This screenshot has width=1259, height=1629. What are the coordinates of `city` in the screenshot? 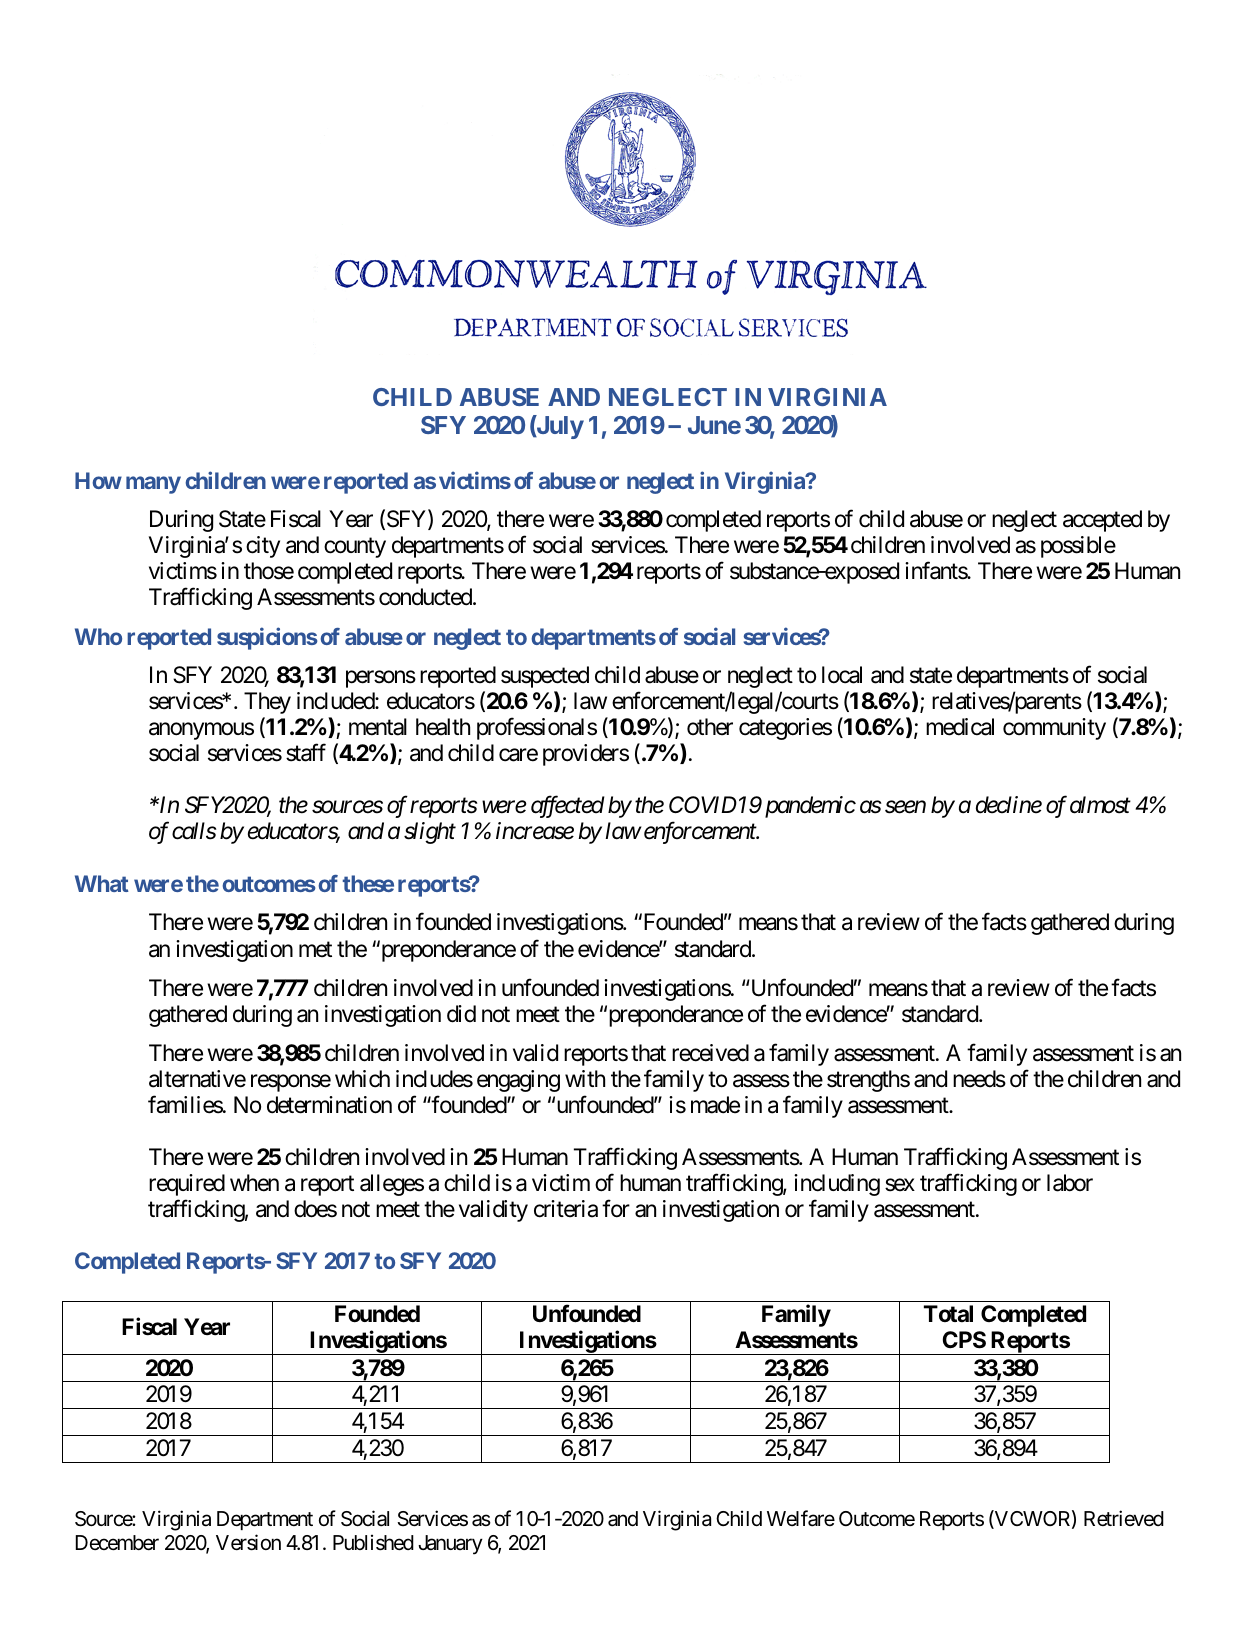 It's located at (263, 547).
